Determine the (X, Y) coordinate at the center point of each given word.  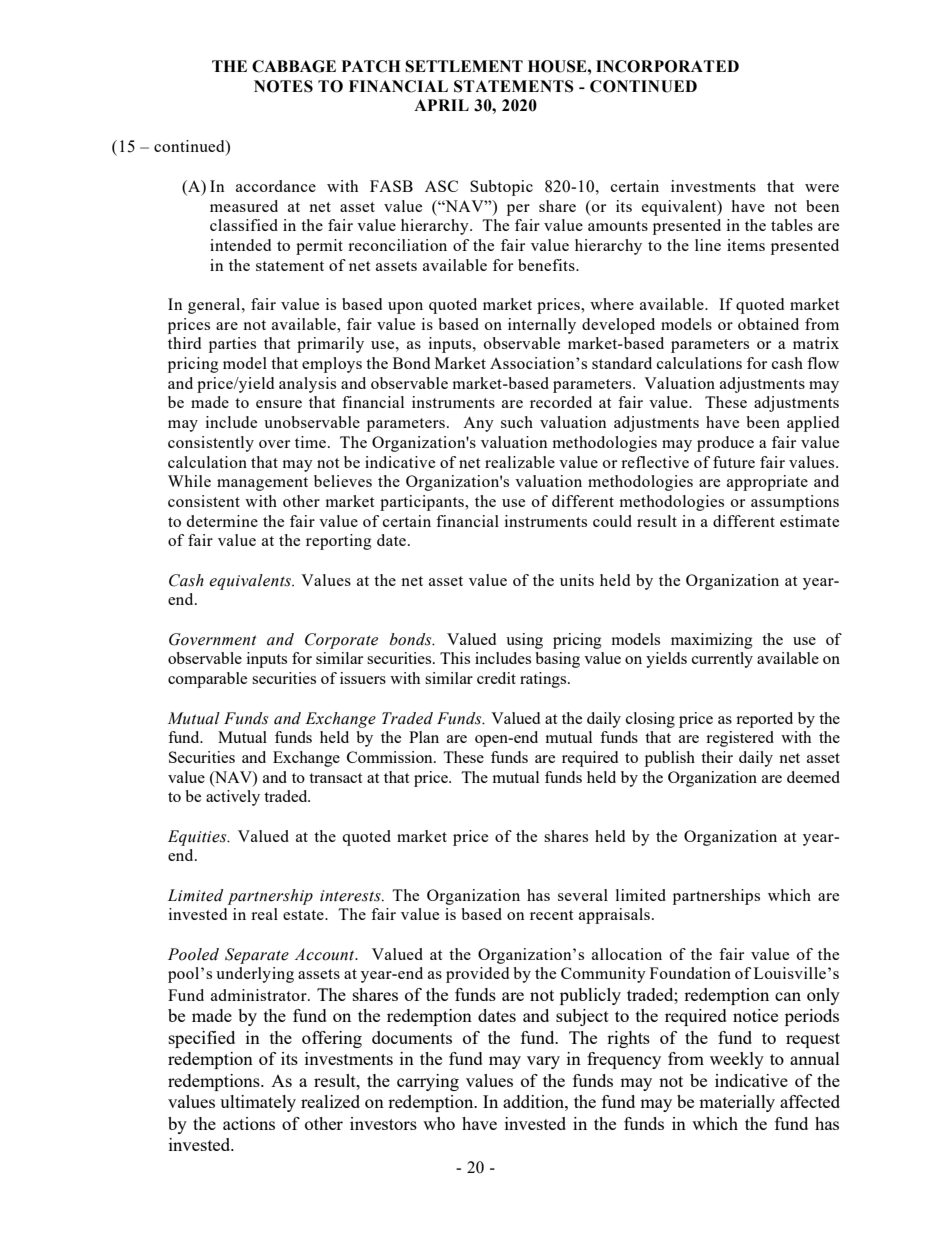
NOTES (283, 86)
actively (233, 798)
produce (725, 444)
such (517, 422)
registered (740, 739)
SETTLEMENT (464, 66)
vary (543, 1062)
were (822, 188)
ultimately (258, 1103)
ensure (279, 404)
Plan (424, 737)
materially (737, 1103)
